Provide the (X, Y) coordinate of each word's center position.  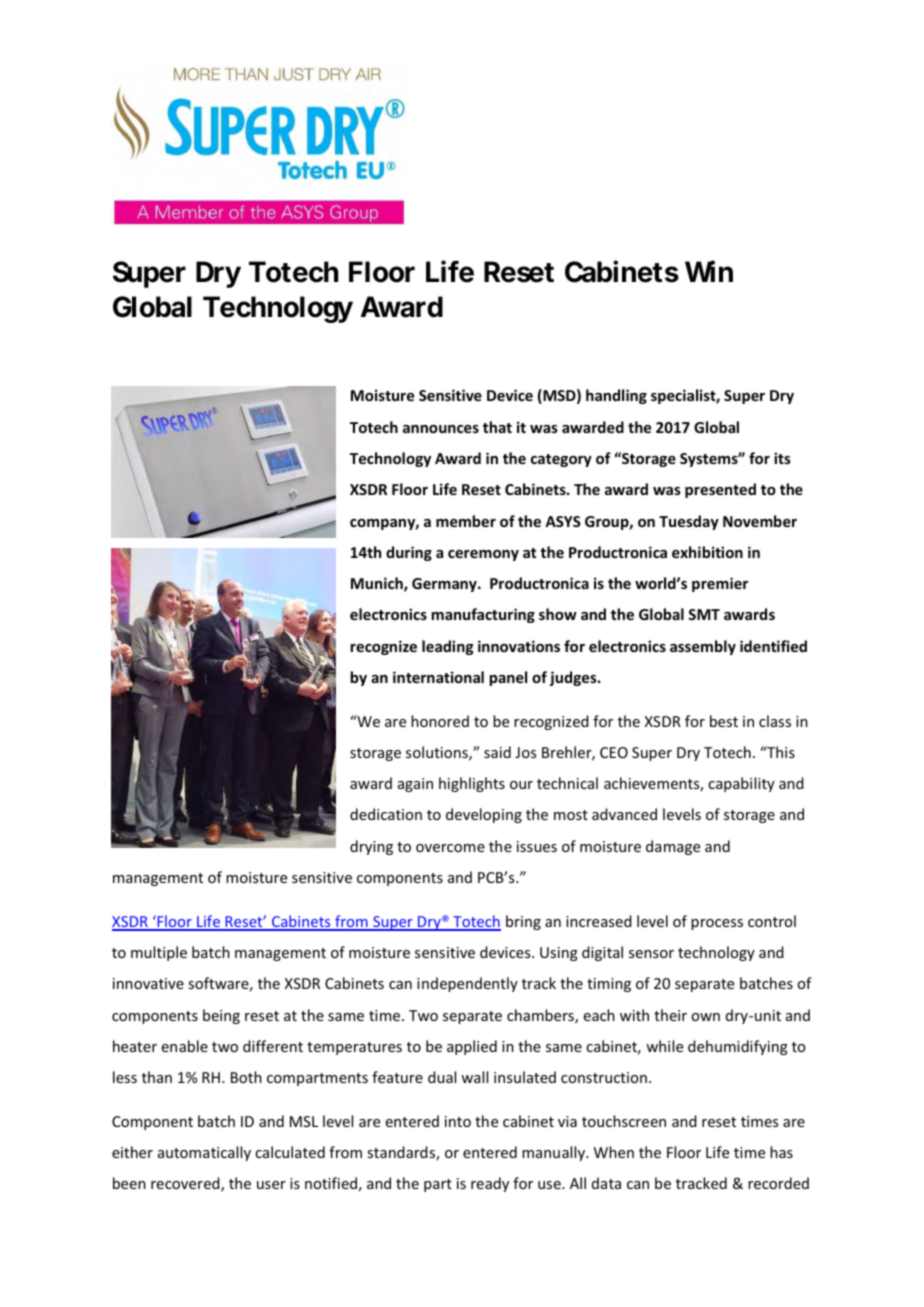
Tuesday (689, 522)
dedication (386, 814)
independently (467, 984)
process (717, 924)
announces (441, 429)
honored (440, 721)
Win (709, 271)
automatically (204, 1153)
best (724, 721)
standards (402, 1153)
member (466, 521)
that (497, 427)
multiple (159, 953)
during (409, 553)
